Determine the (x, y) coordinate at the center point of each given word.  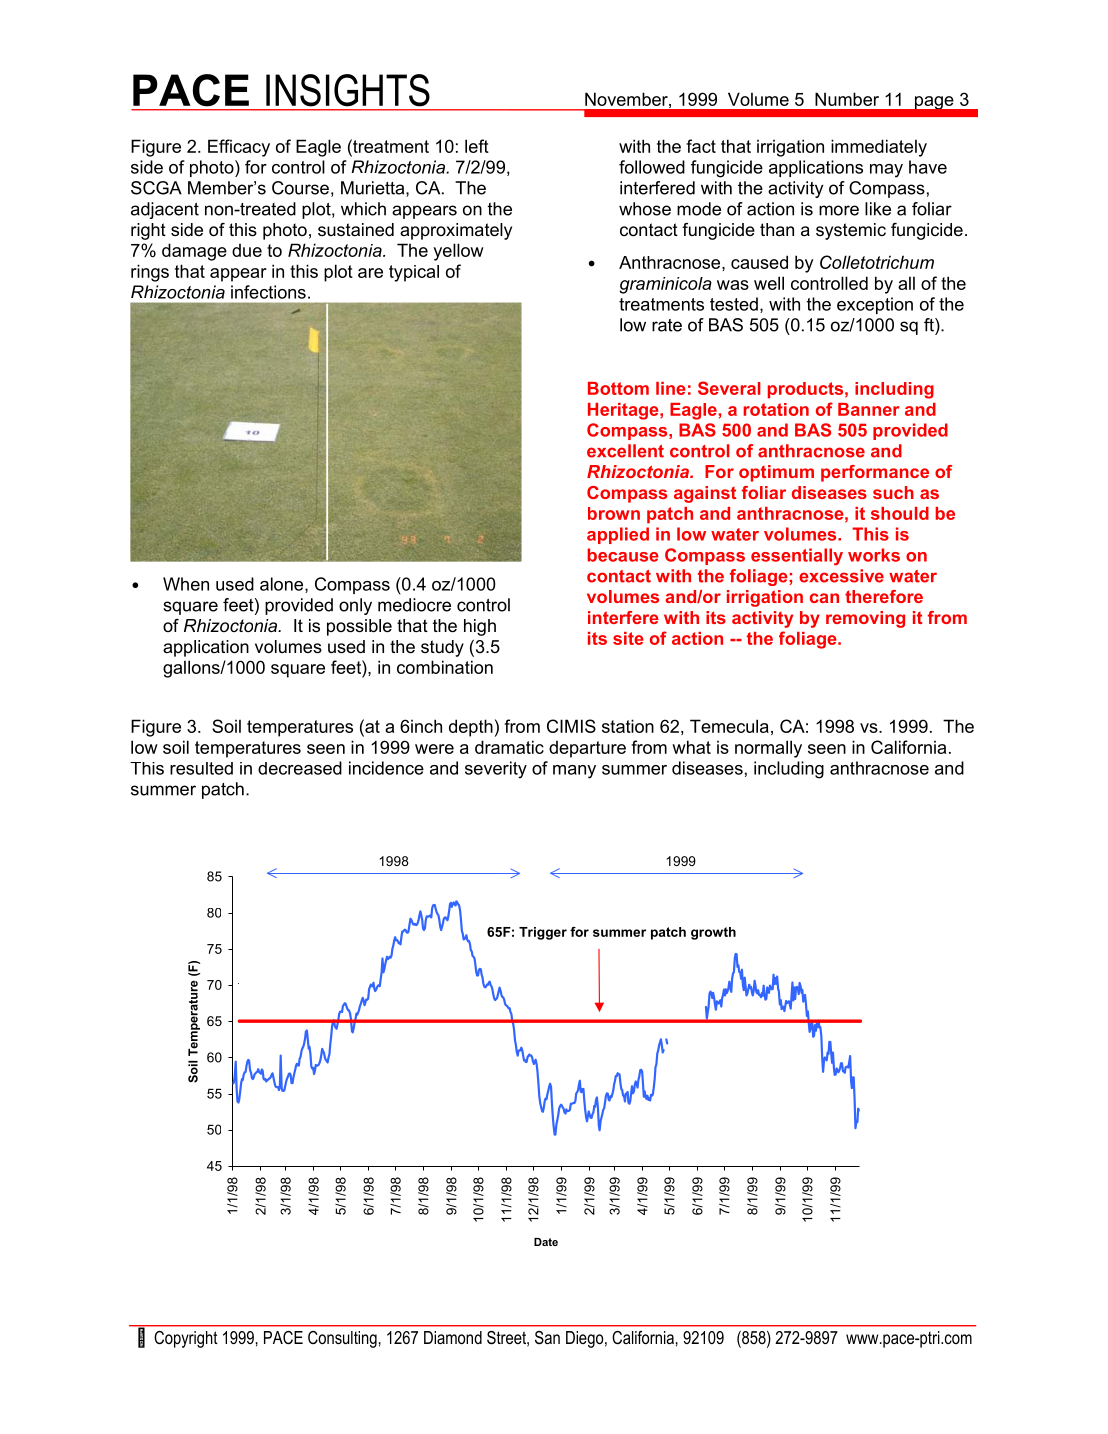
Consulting (342, 1339)
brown (614, 513)
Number (847, 99)
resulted (201, 768)
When (186, 584)
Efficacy (239, 148)
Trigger (543, 933)
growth (713, 933)
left (477, 146)
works (874, 555)
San (547, 1338)
